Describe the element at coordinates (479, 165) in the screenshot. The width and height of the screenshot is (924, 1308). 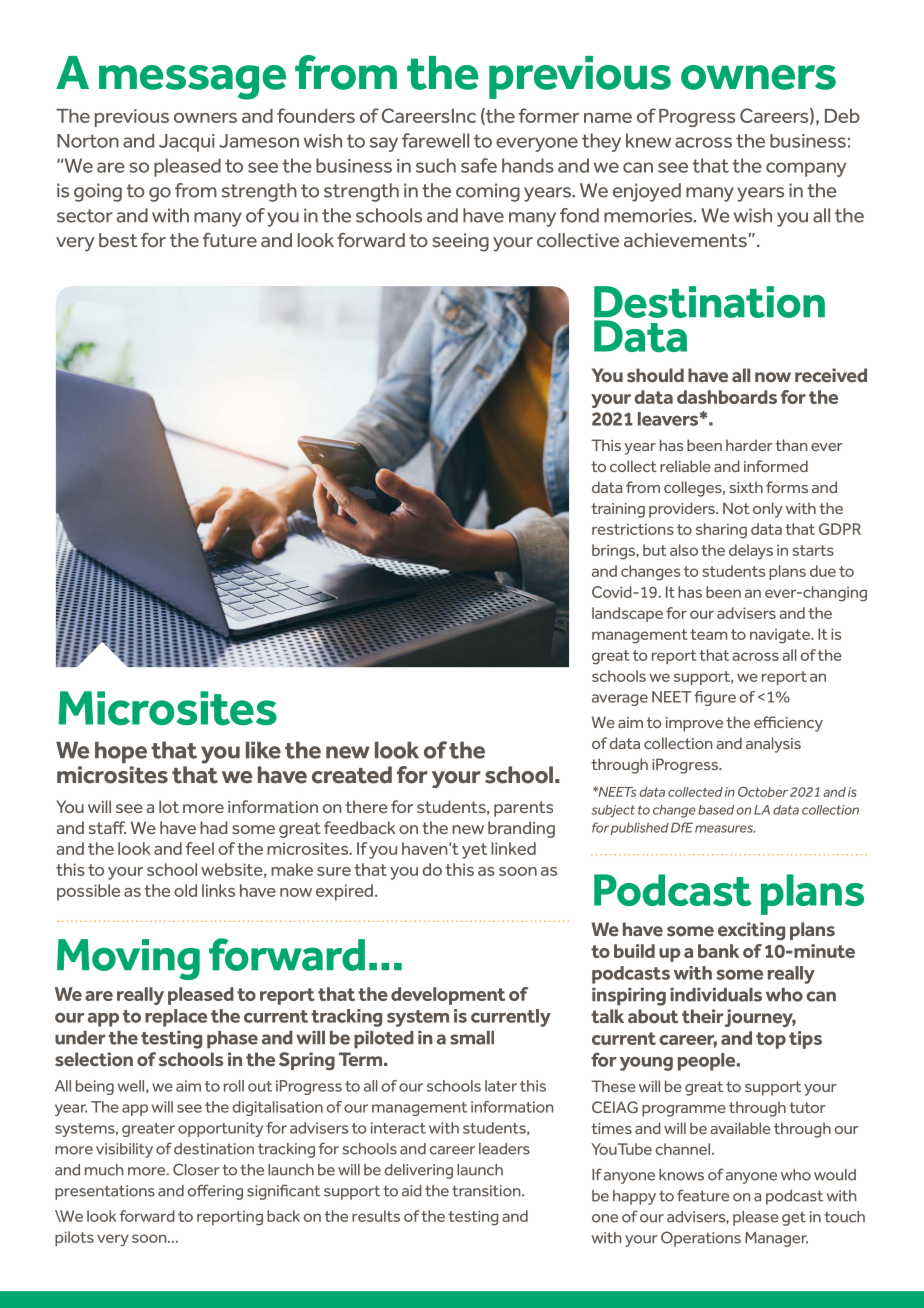
I see `safe` at that location.
